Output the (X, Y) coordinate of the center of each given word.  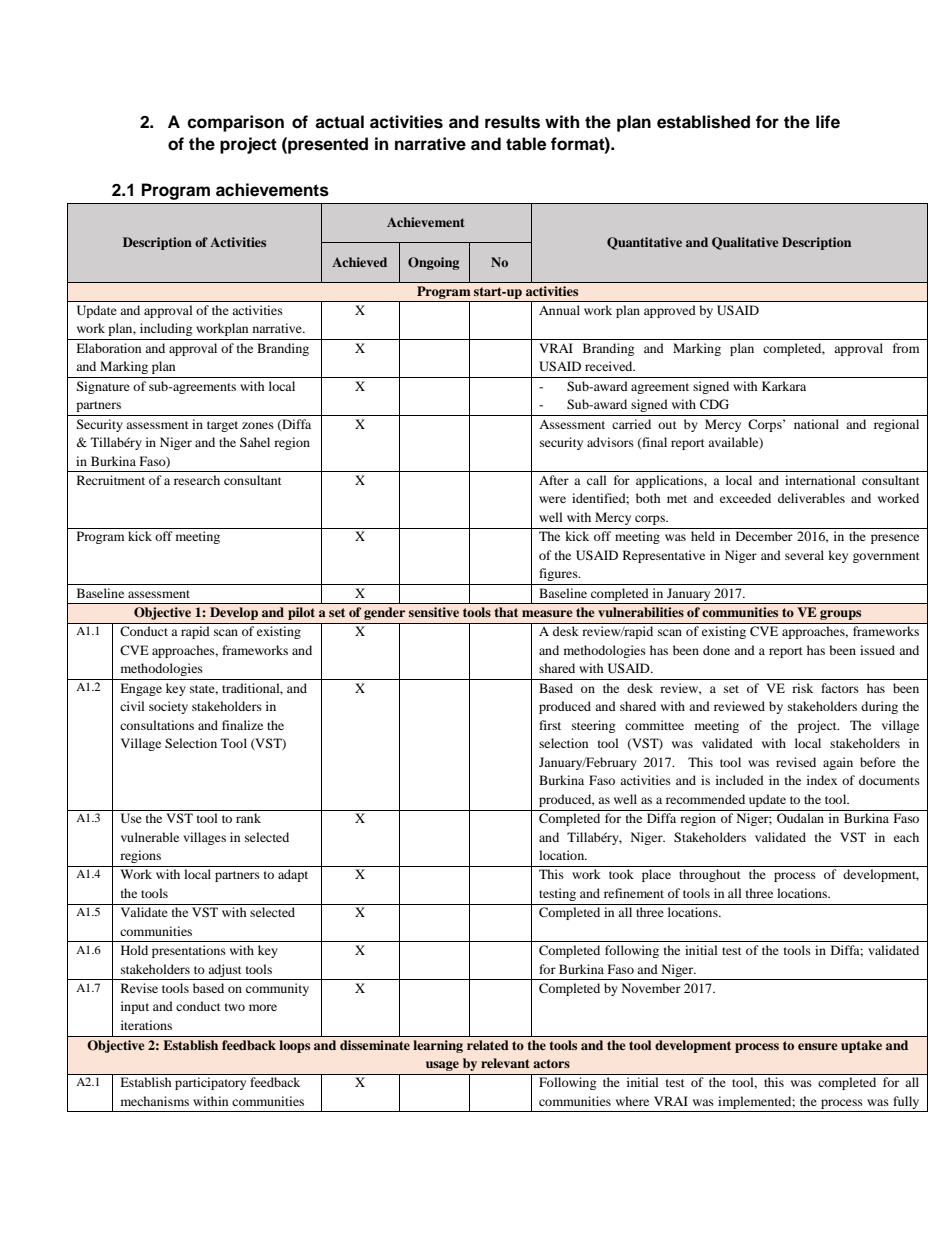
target (222, 426)
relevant (505, 1063)
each (906, 837)
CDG (714, 404)
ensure (817, 1046)
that (506, 612)
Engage (141, 689)
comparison (235, 123)
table (526, 144)
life (828, 122)
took (621, 874)
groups (840, 615)
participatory (210, 1083)
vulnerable (150, 837)
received (610, 366)
